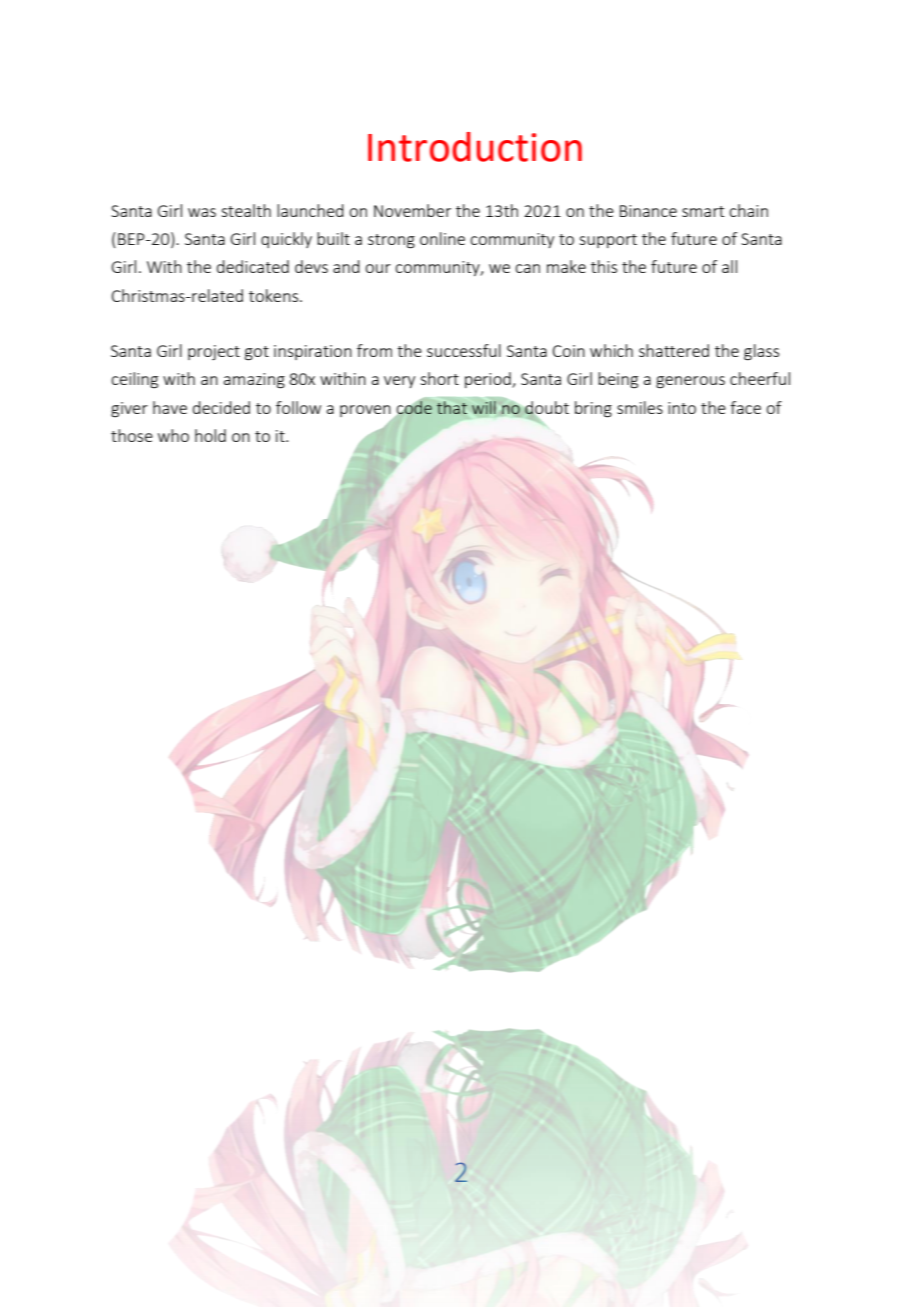  Describe the element at coordinates (210, 435) in the page. I see `hold` at that location.
